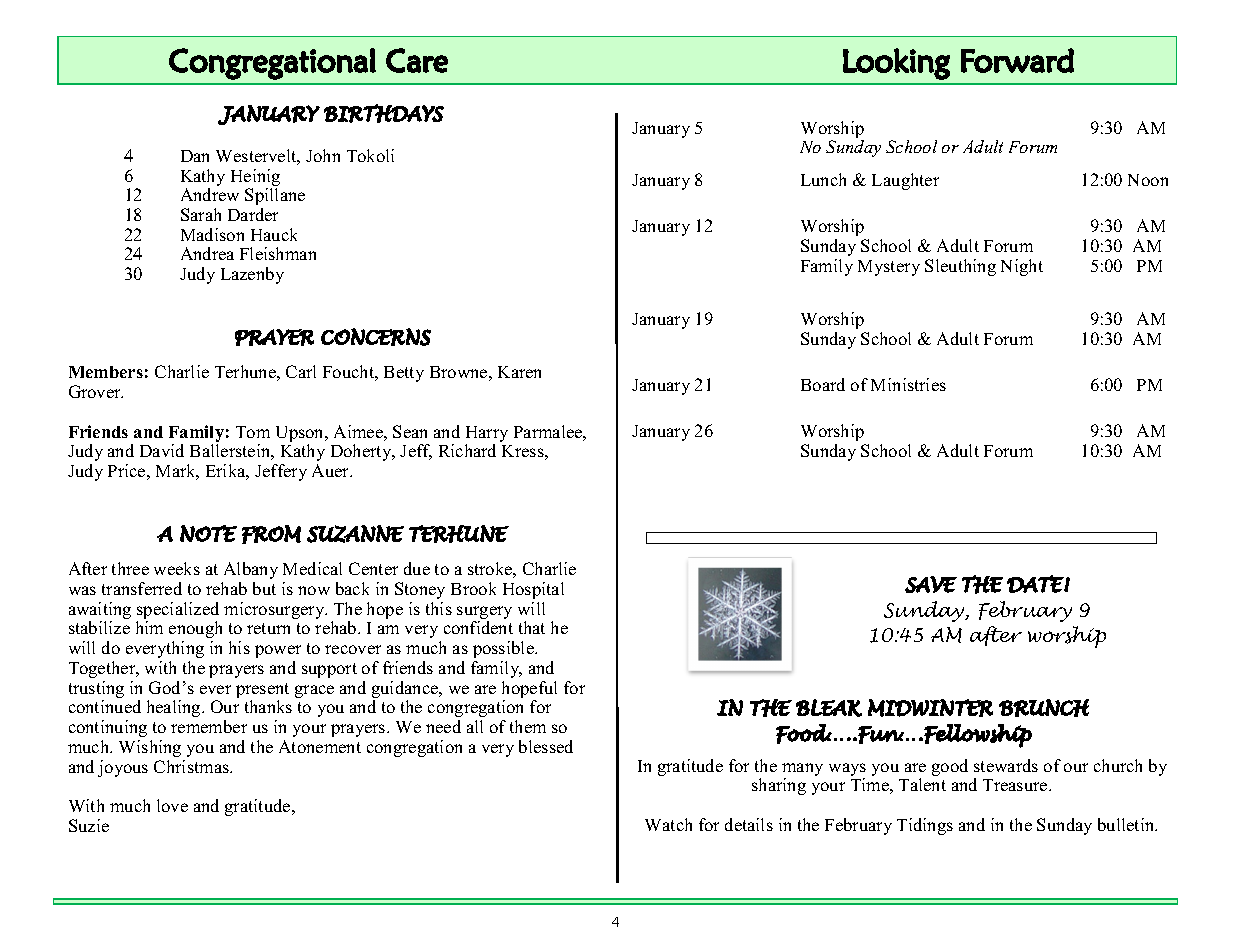 This screenshot has height=952, width=1233. Describe the element at coordinates (1022, 267) in the screenshot. I see `Night` at that location.
